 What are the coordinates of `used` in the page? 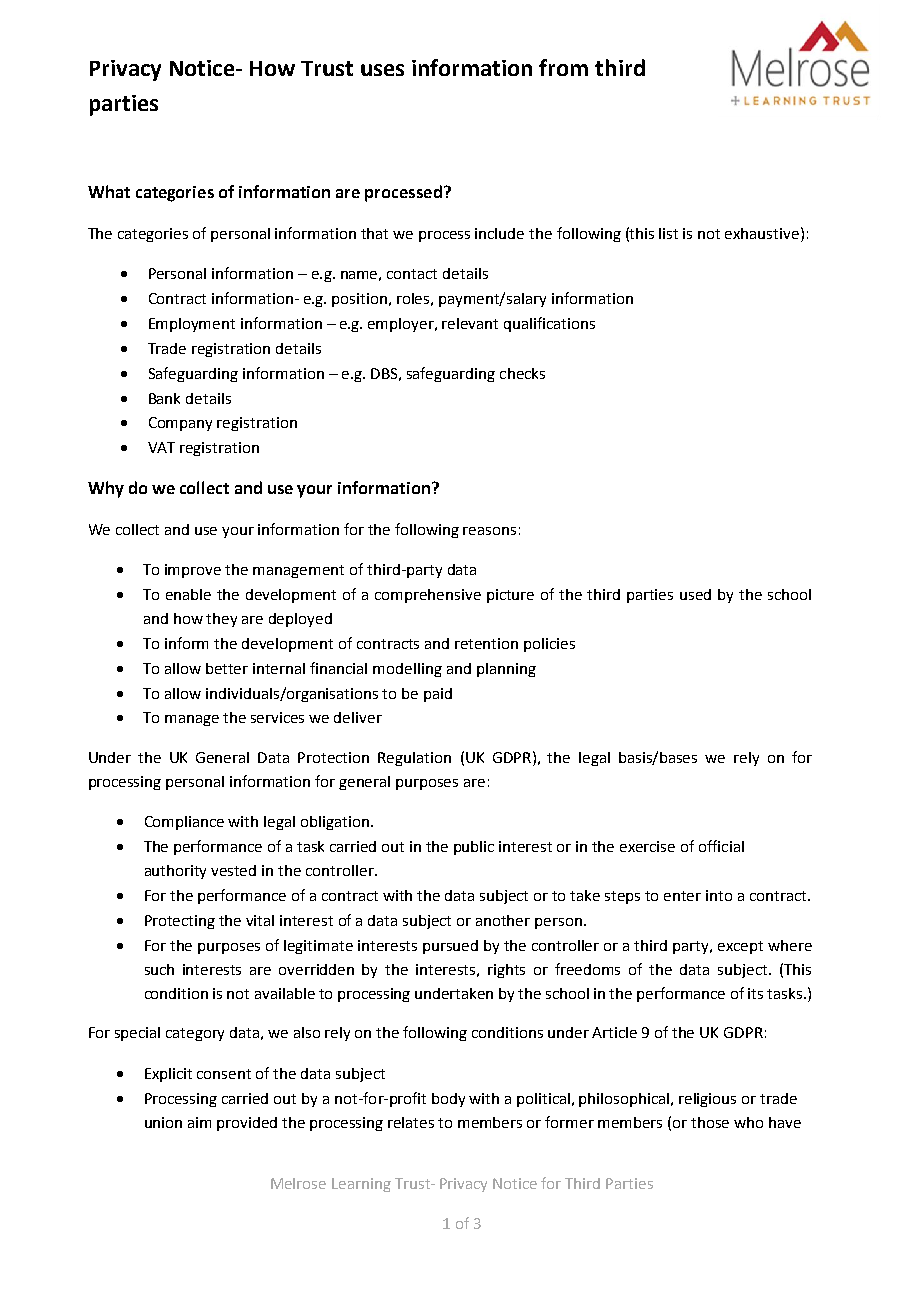 It's located at (695, 594).
